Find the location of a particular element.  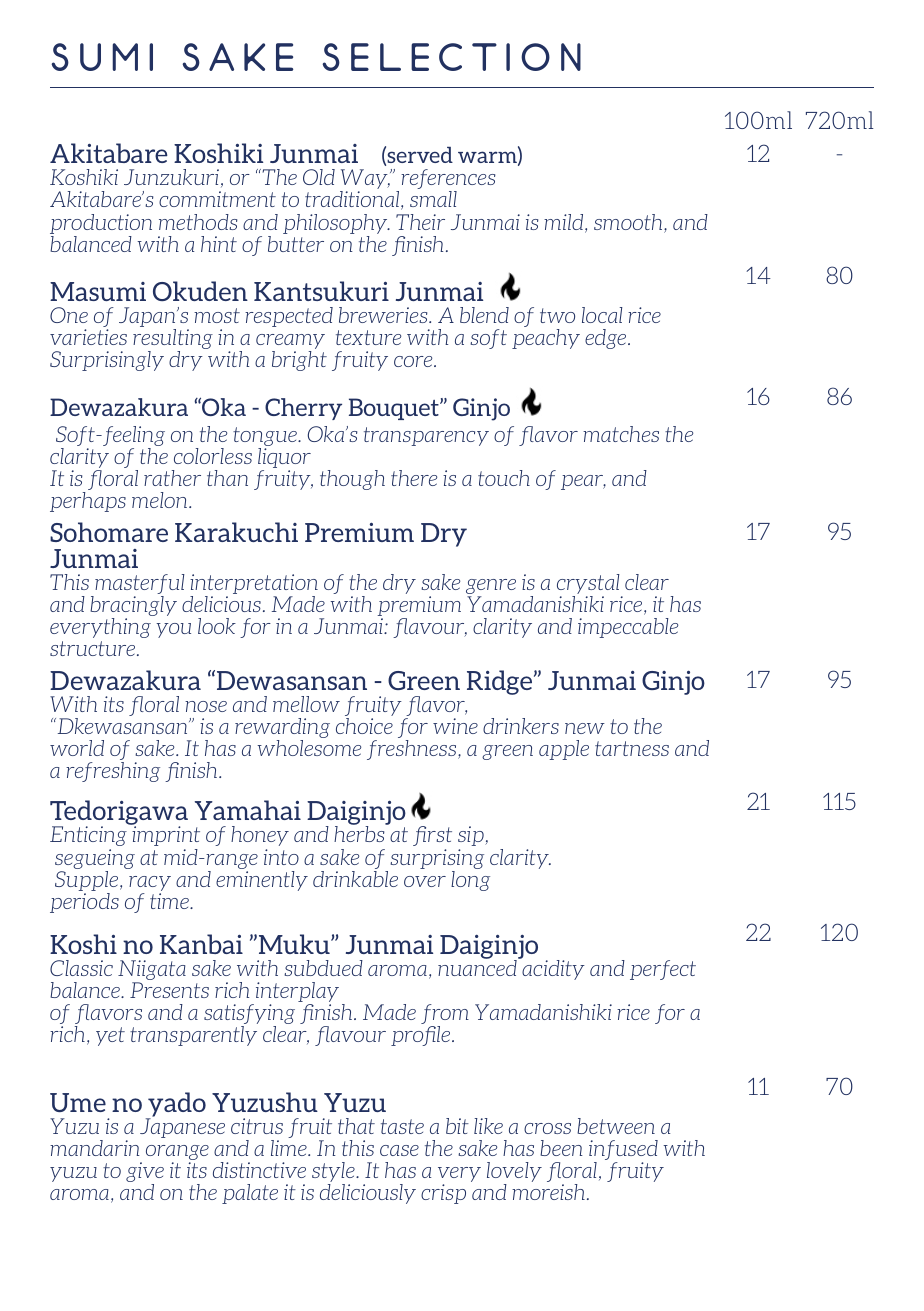

production is located at coordinates (101, 224).
